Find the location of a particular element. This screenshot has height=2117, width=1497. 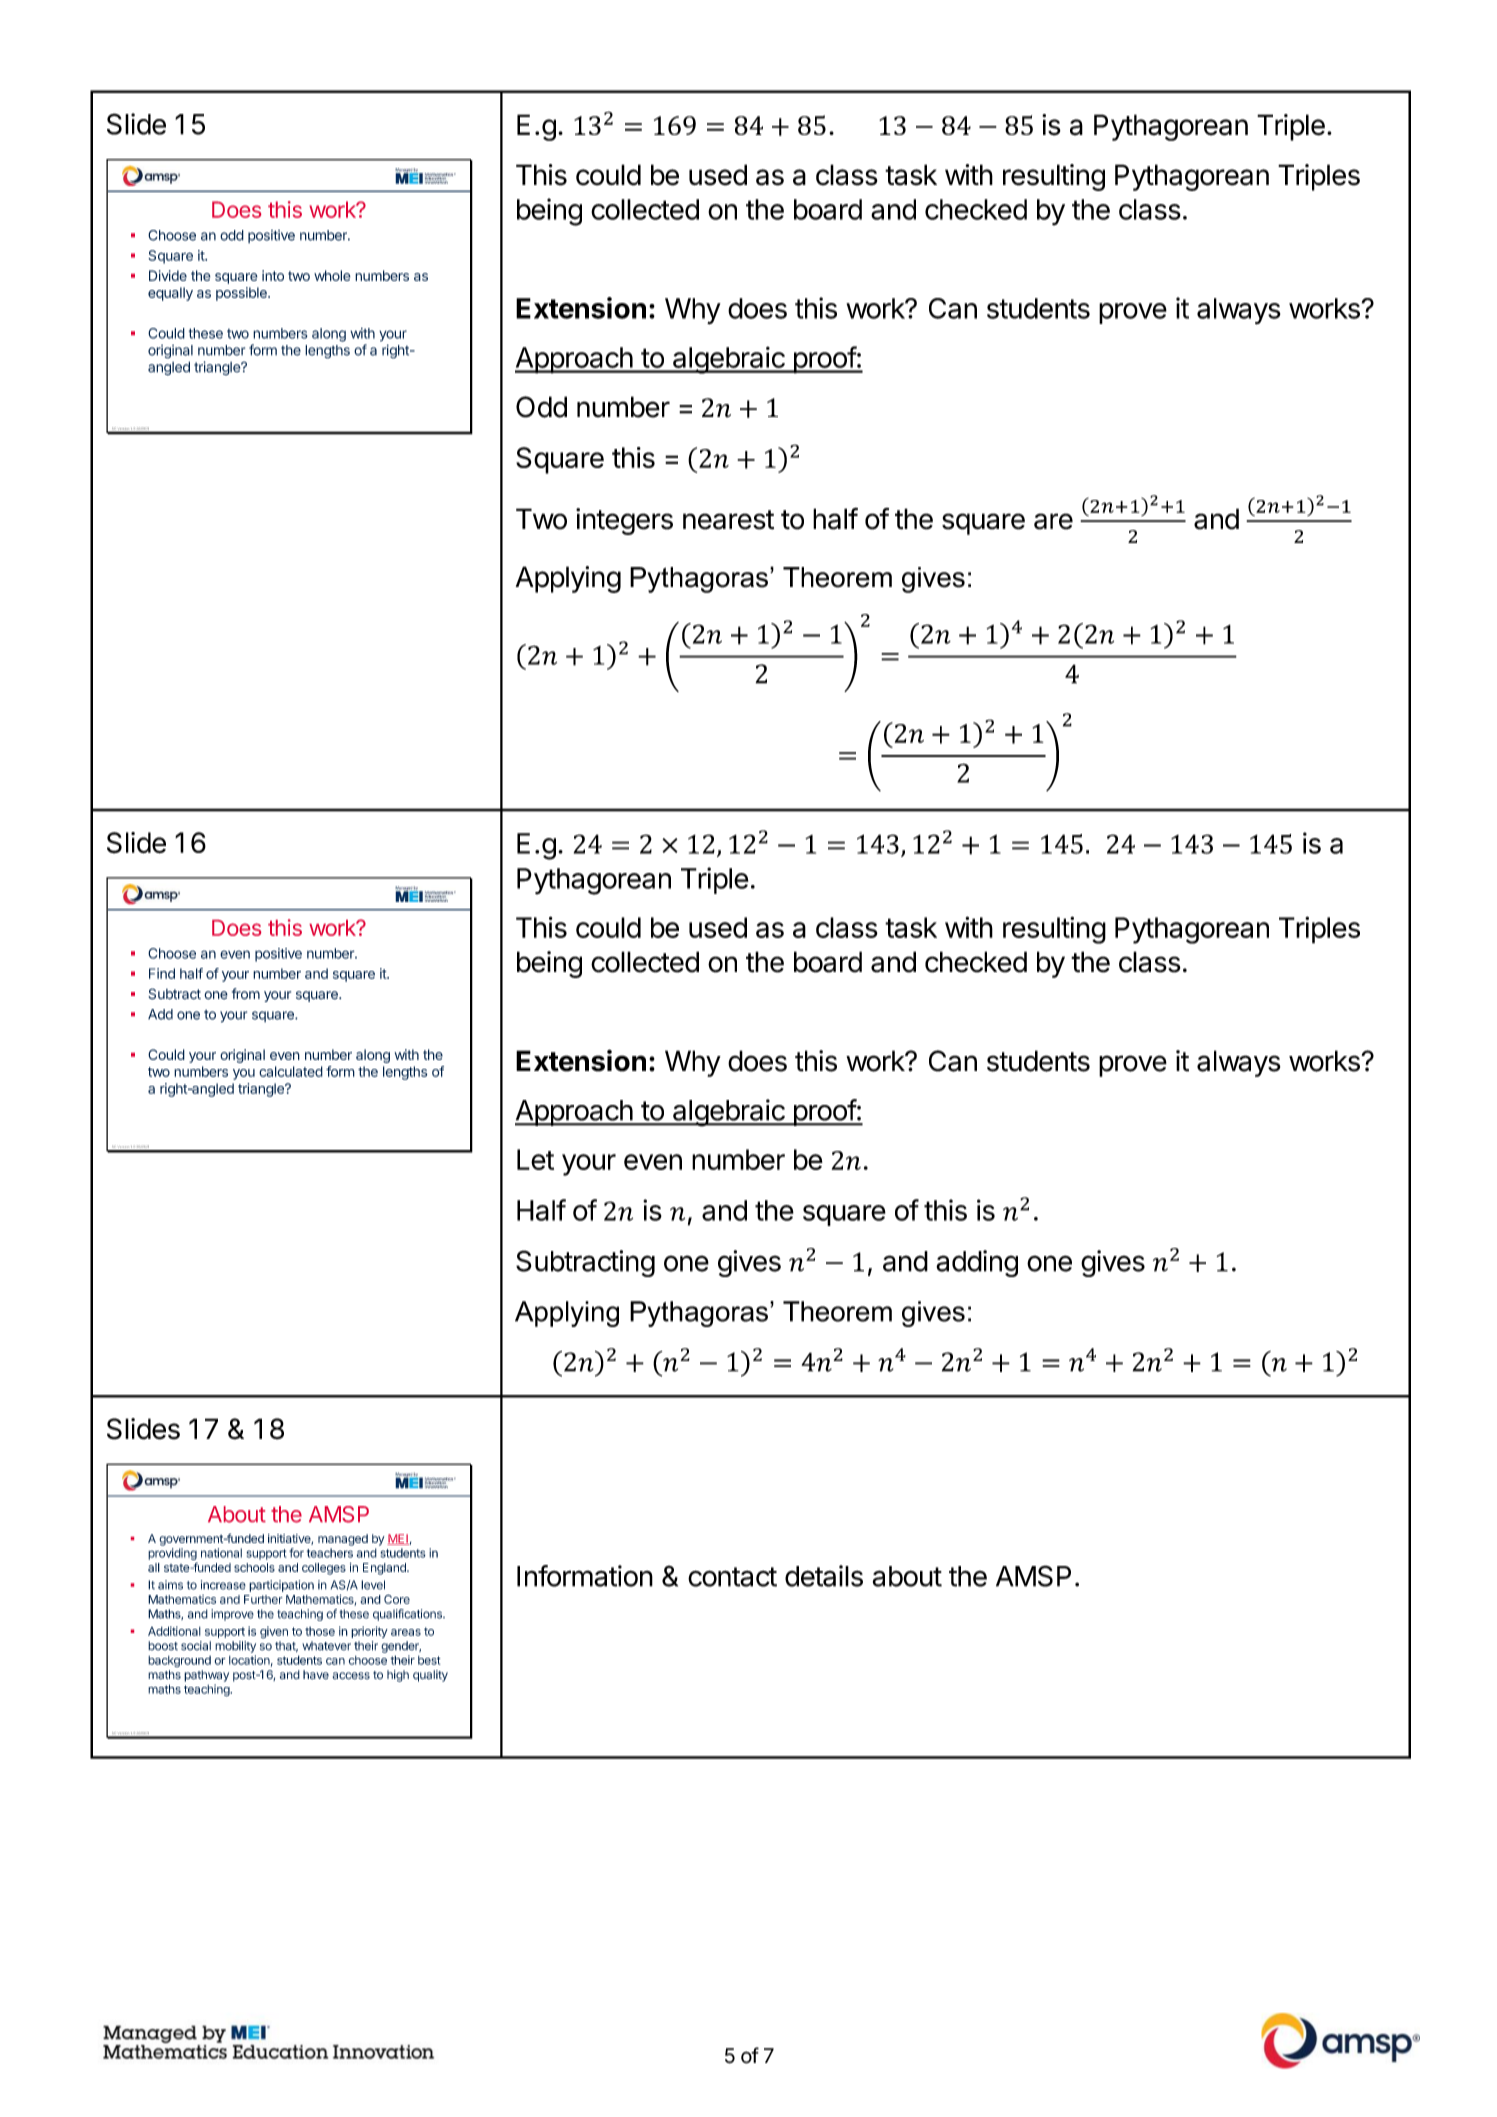

adding is located at coordinates (977, 1263).
